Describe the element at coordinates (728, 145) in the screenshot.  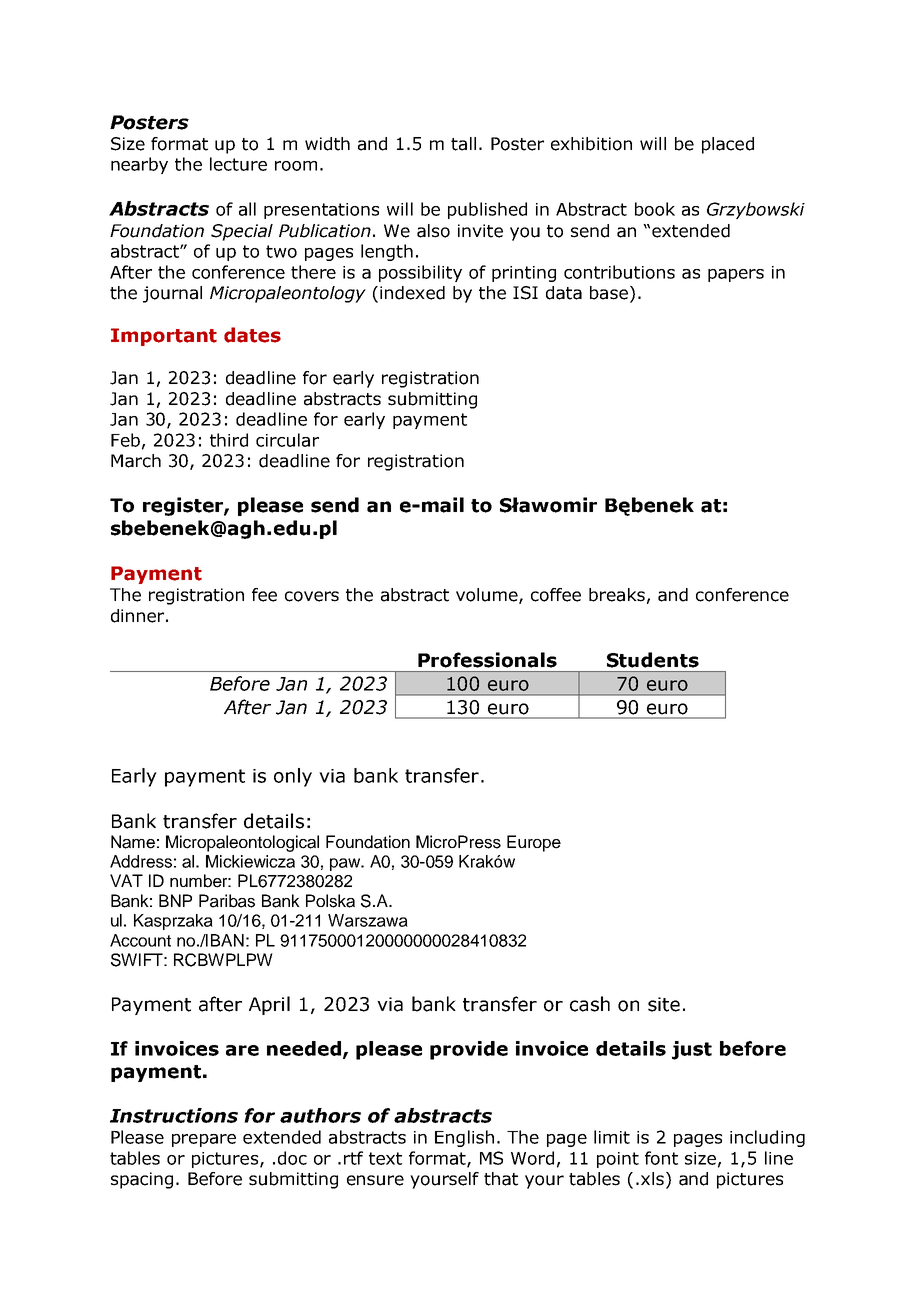
I see `placed` at that location.
